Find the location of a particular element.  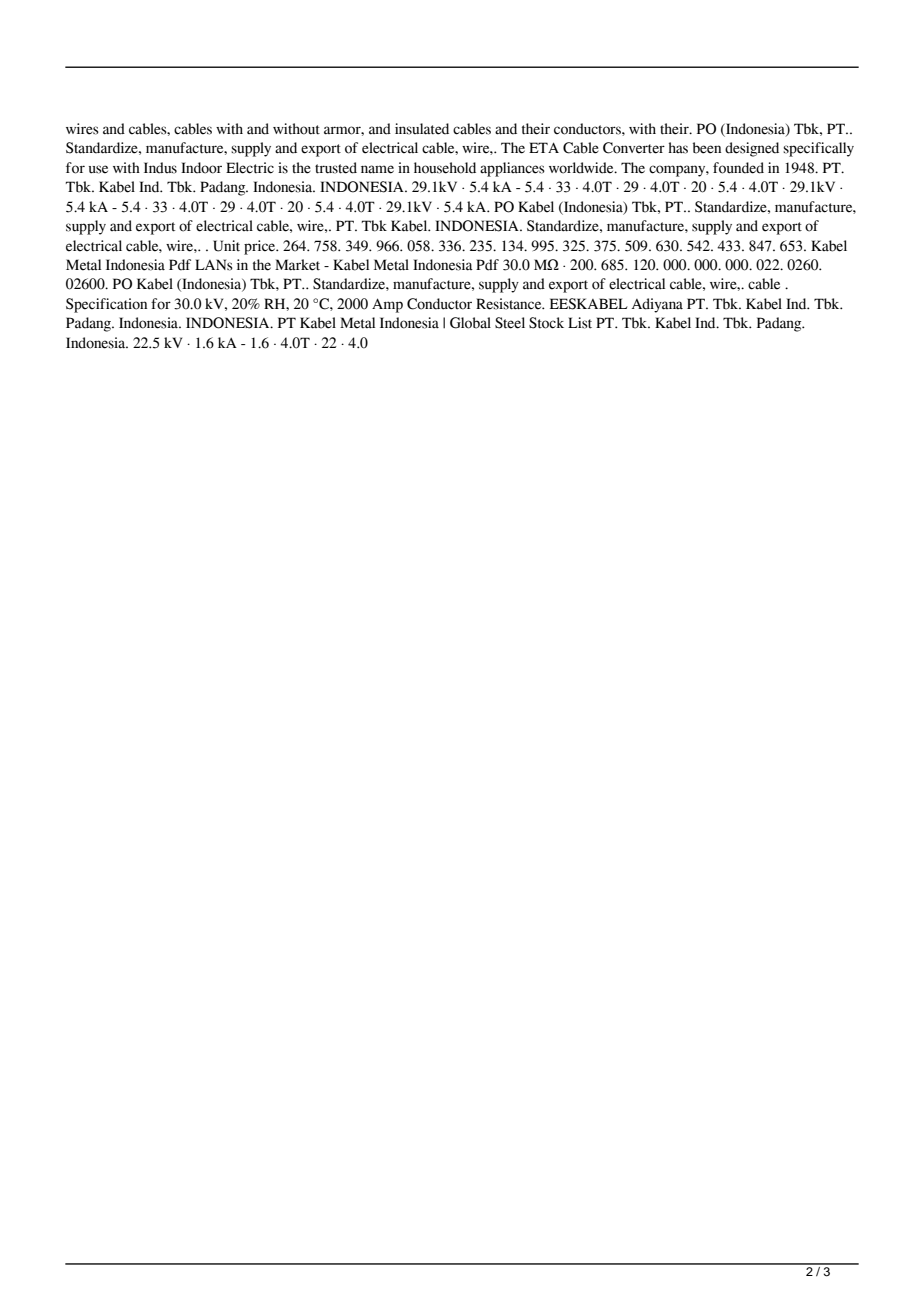

been is located at coordinates (707, 148).
